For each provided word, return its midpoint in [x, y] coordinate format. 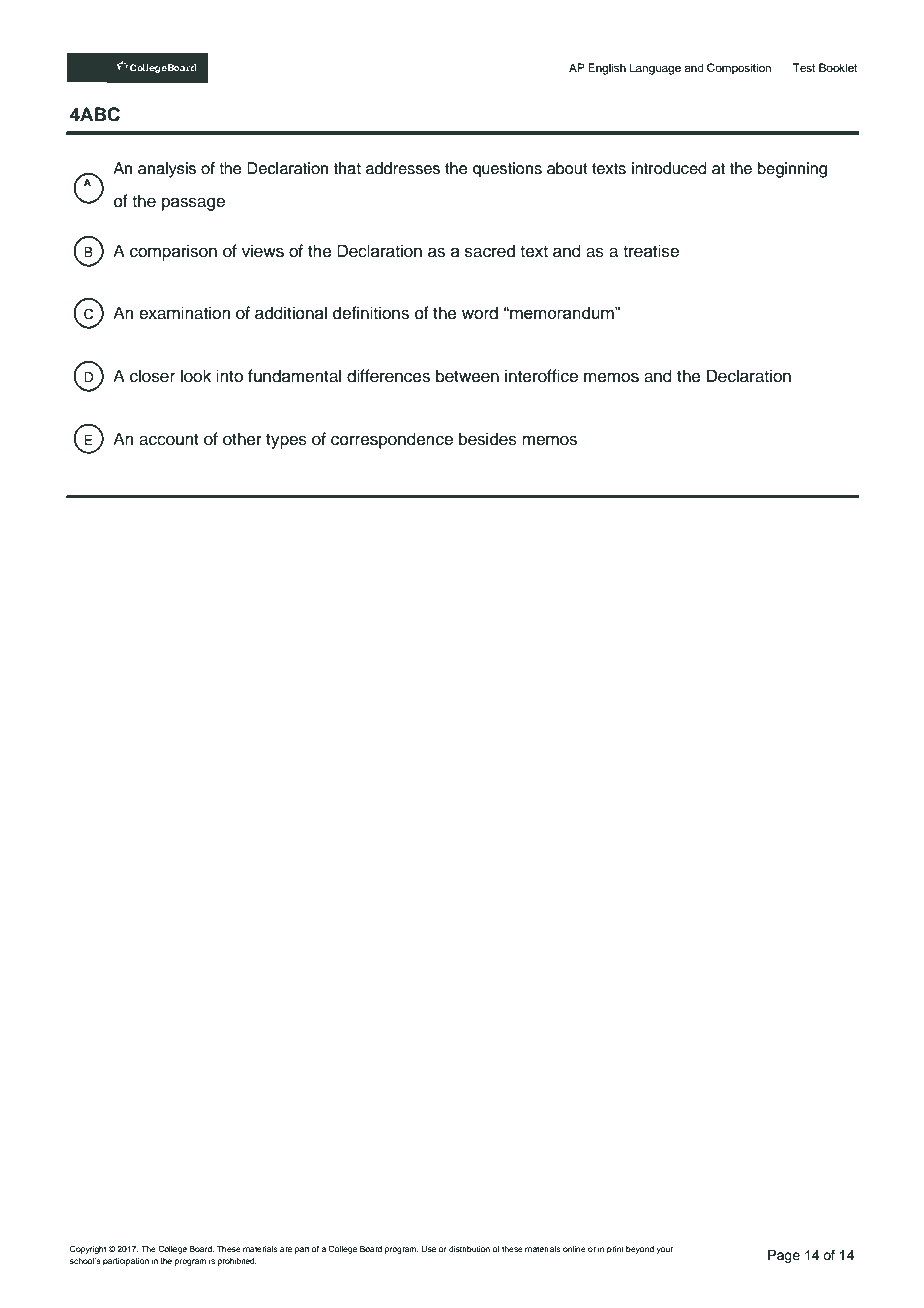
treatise [651, 251]
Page [784, 1256]
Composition [739, 69]
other [242, 439]
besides [488, 439]
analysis [167, 170]
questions [507, 170]
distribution [469, 1249]
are [286, 1249]
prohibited [237, 1262]
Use [429, 1249]
